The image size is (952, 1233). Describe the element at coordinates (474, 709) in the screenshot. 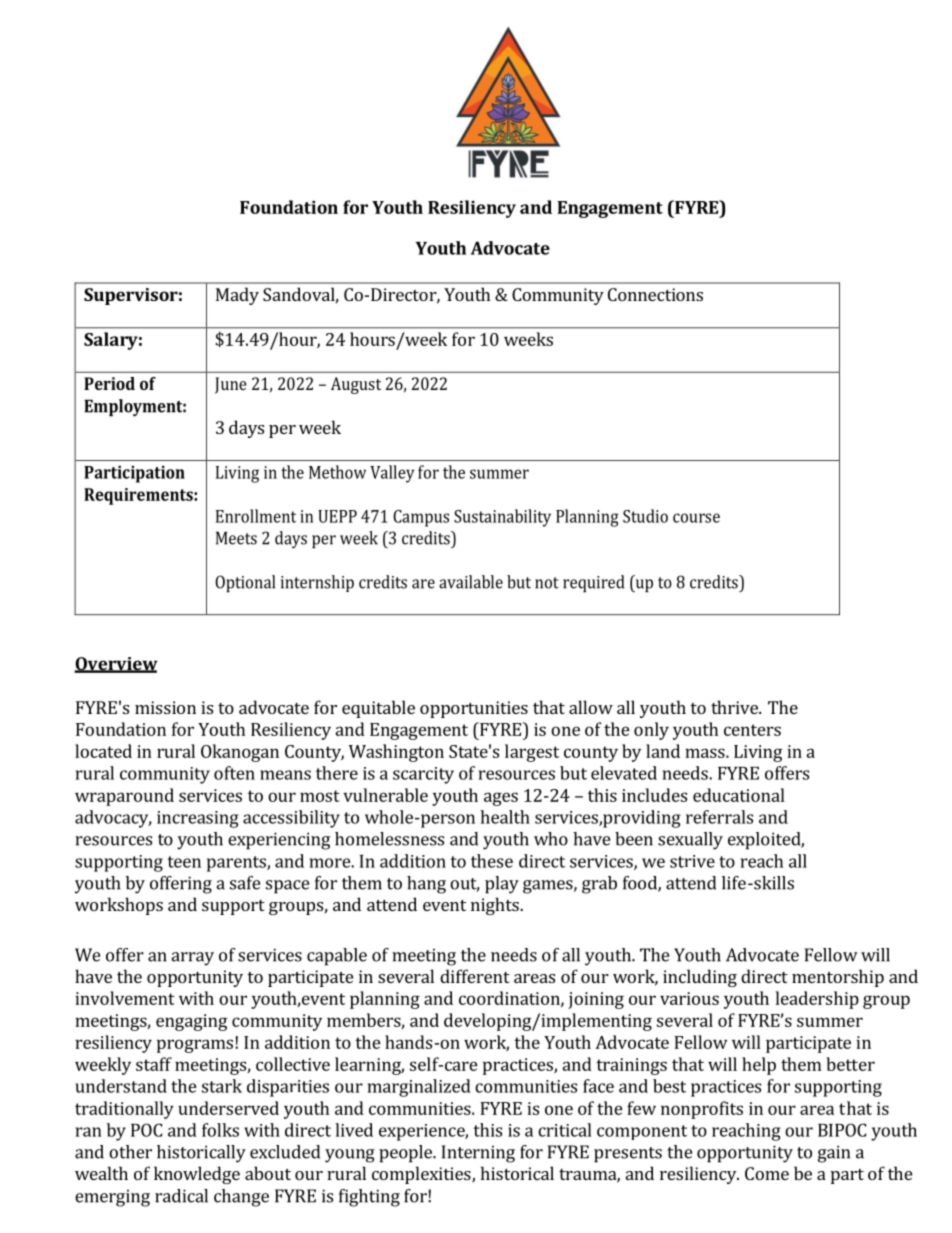

I see `opportunities` at that location.
